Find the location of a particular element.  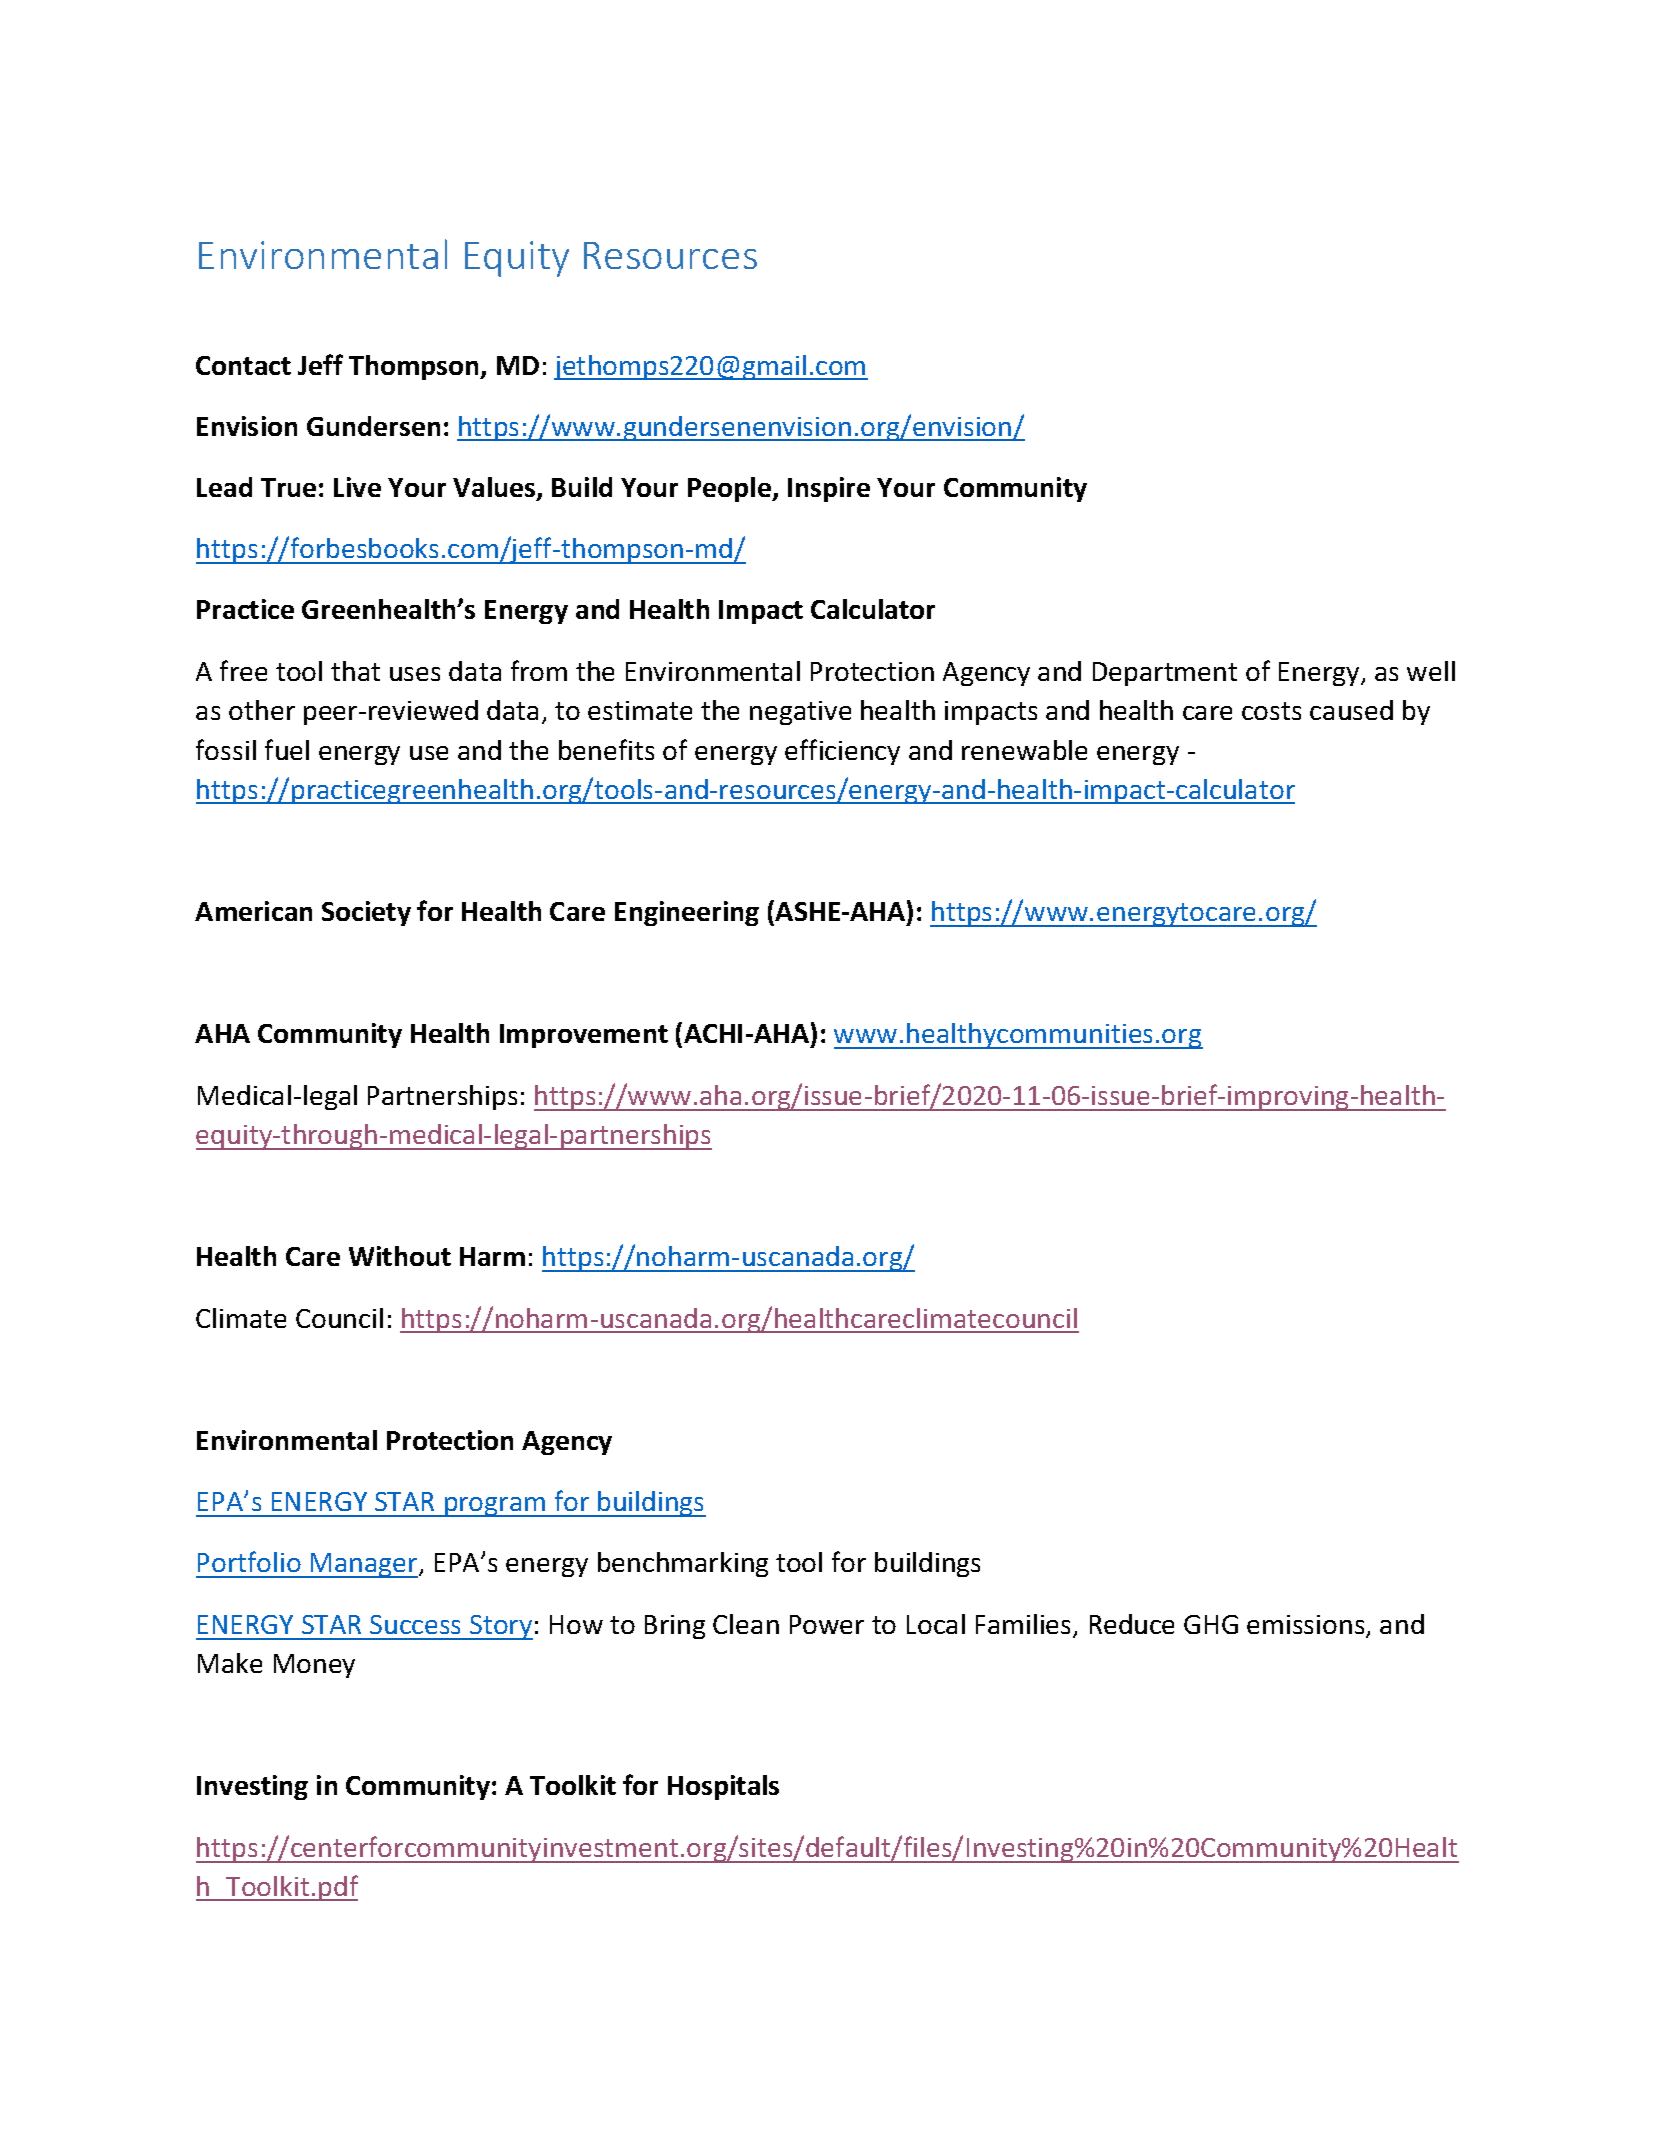

program is located at coordinates (495, 1507).
